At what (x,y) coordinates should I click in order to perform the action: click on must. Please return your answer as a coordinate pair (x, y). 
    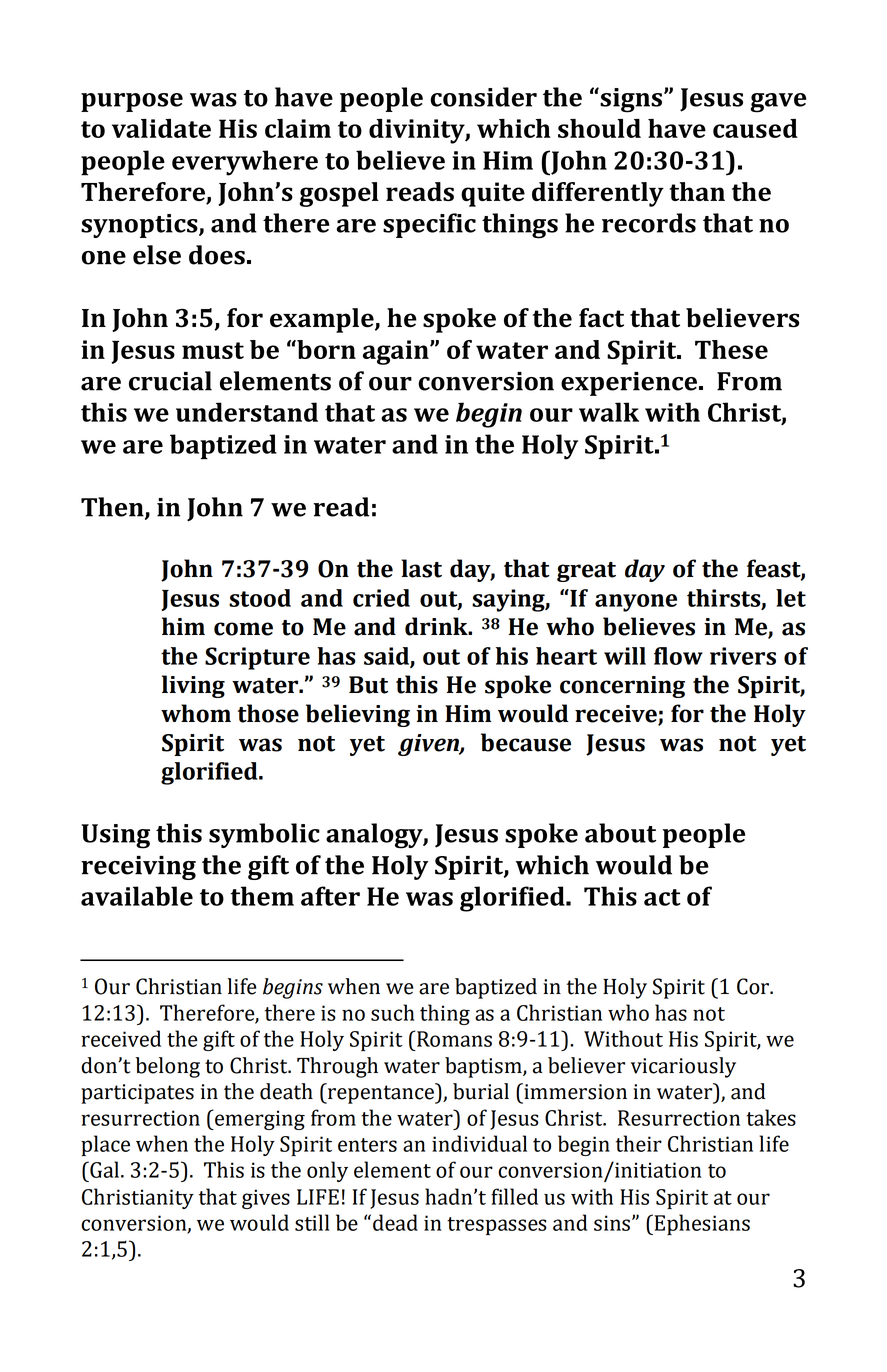
    Looking at the image, I should click on (213, 350).
